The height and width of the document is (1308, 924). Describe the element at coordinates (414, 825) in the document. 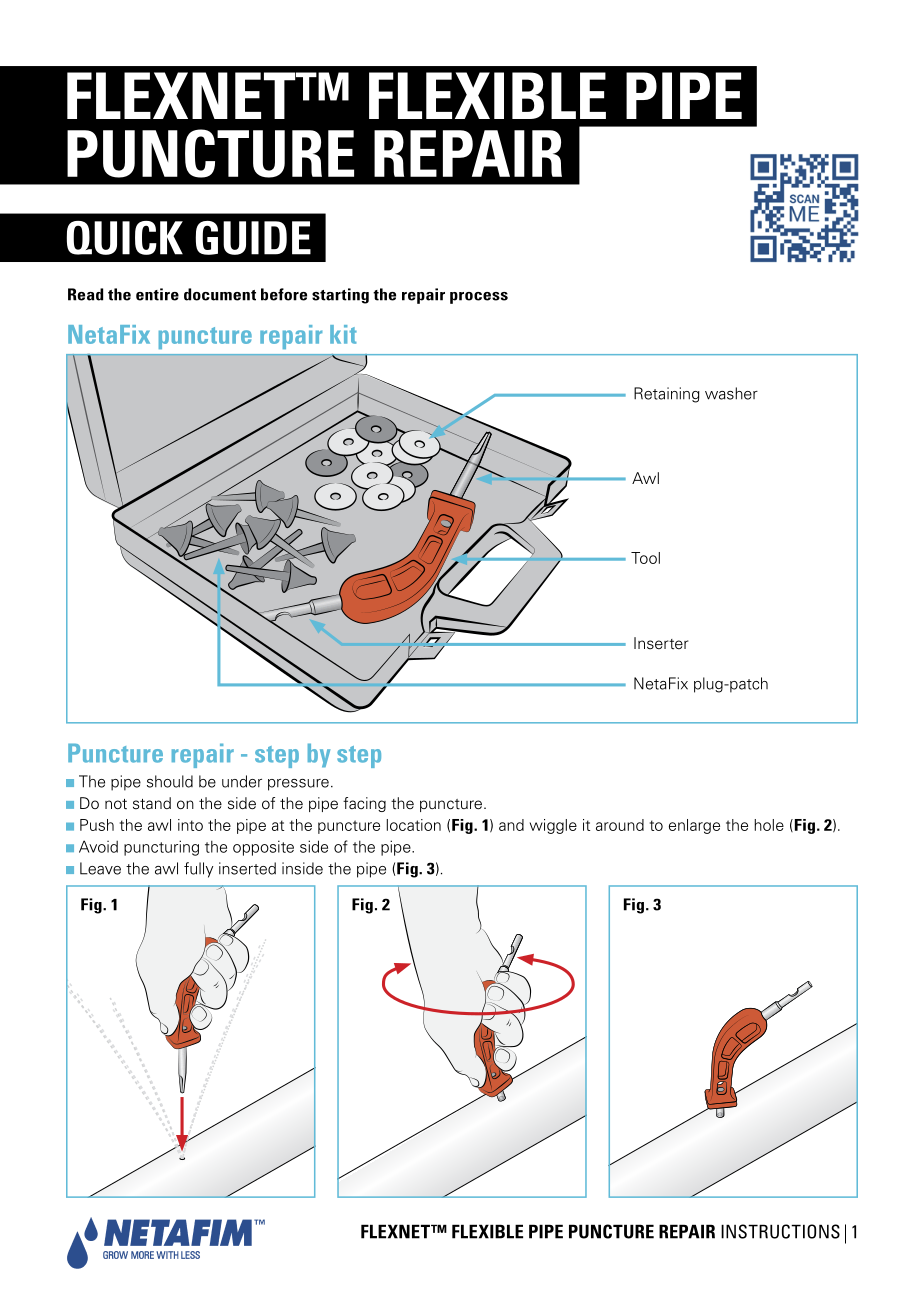

I see `location` at that location.
